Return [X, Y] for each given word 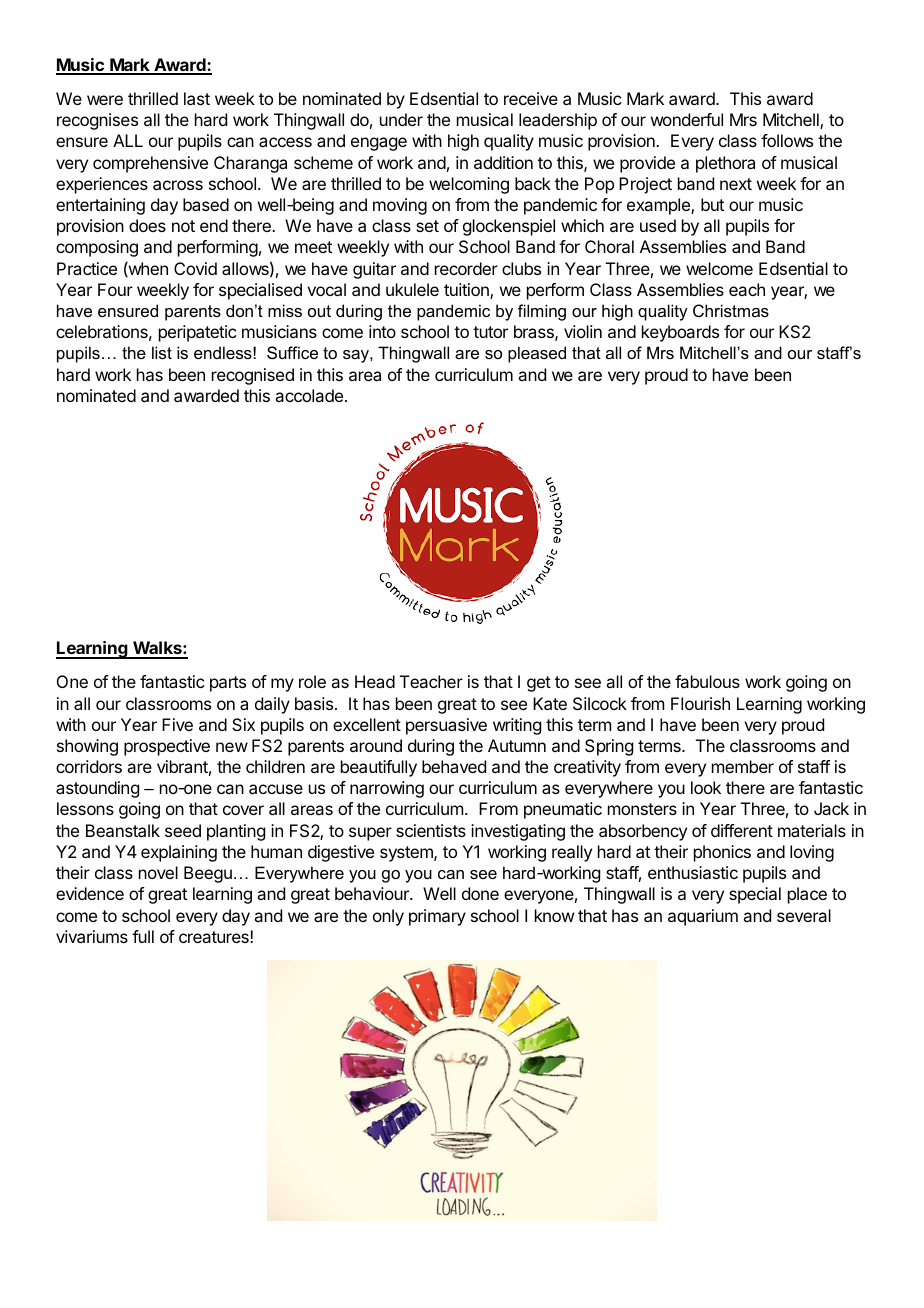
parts [228, 684]
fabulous [707, 681]
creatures [215, 937]
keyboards [680, 333]
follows [787, 140]
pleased [537, 354]
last [197, 98]
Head [375, 681]
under [401, 119]
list [162, 352]
